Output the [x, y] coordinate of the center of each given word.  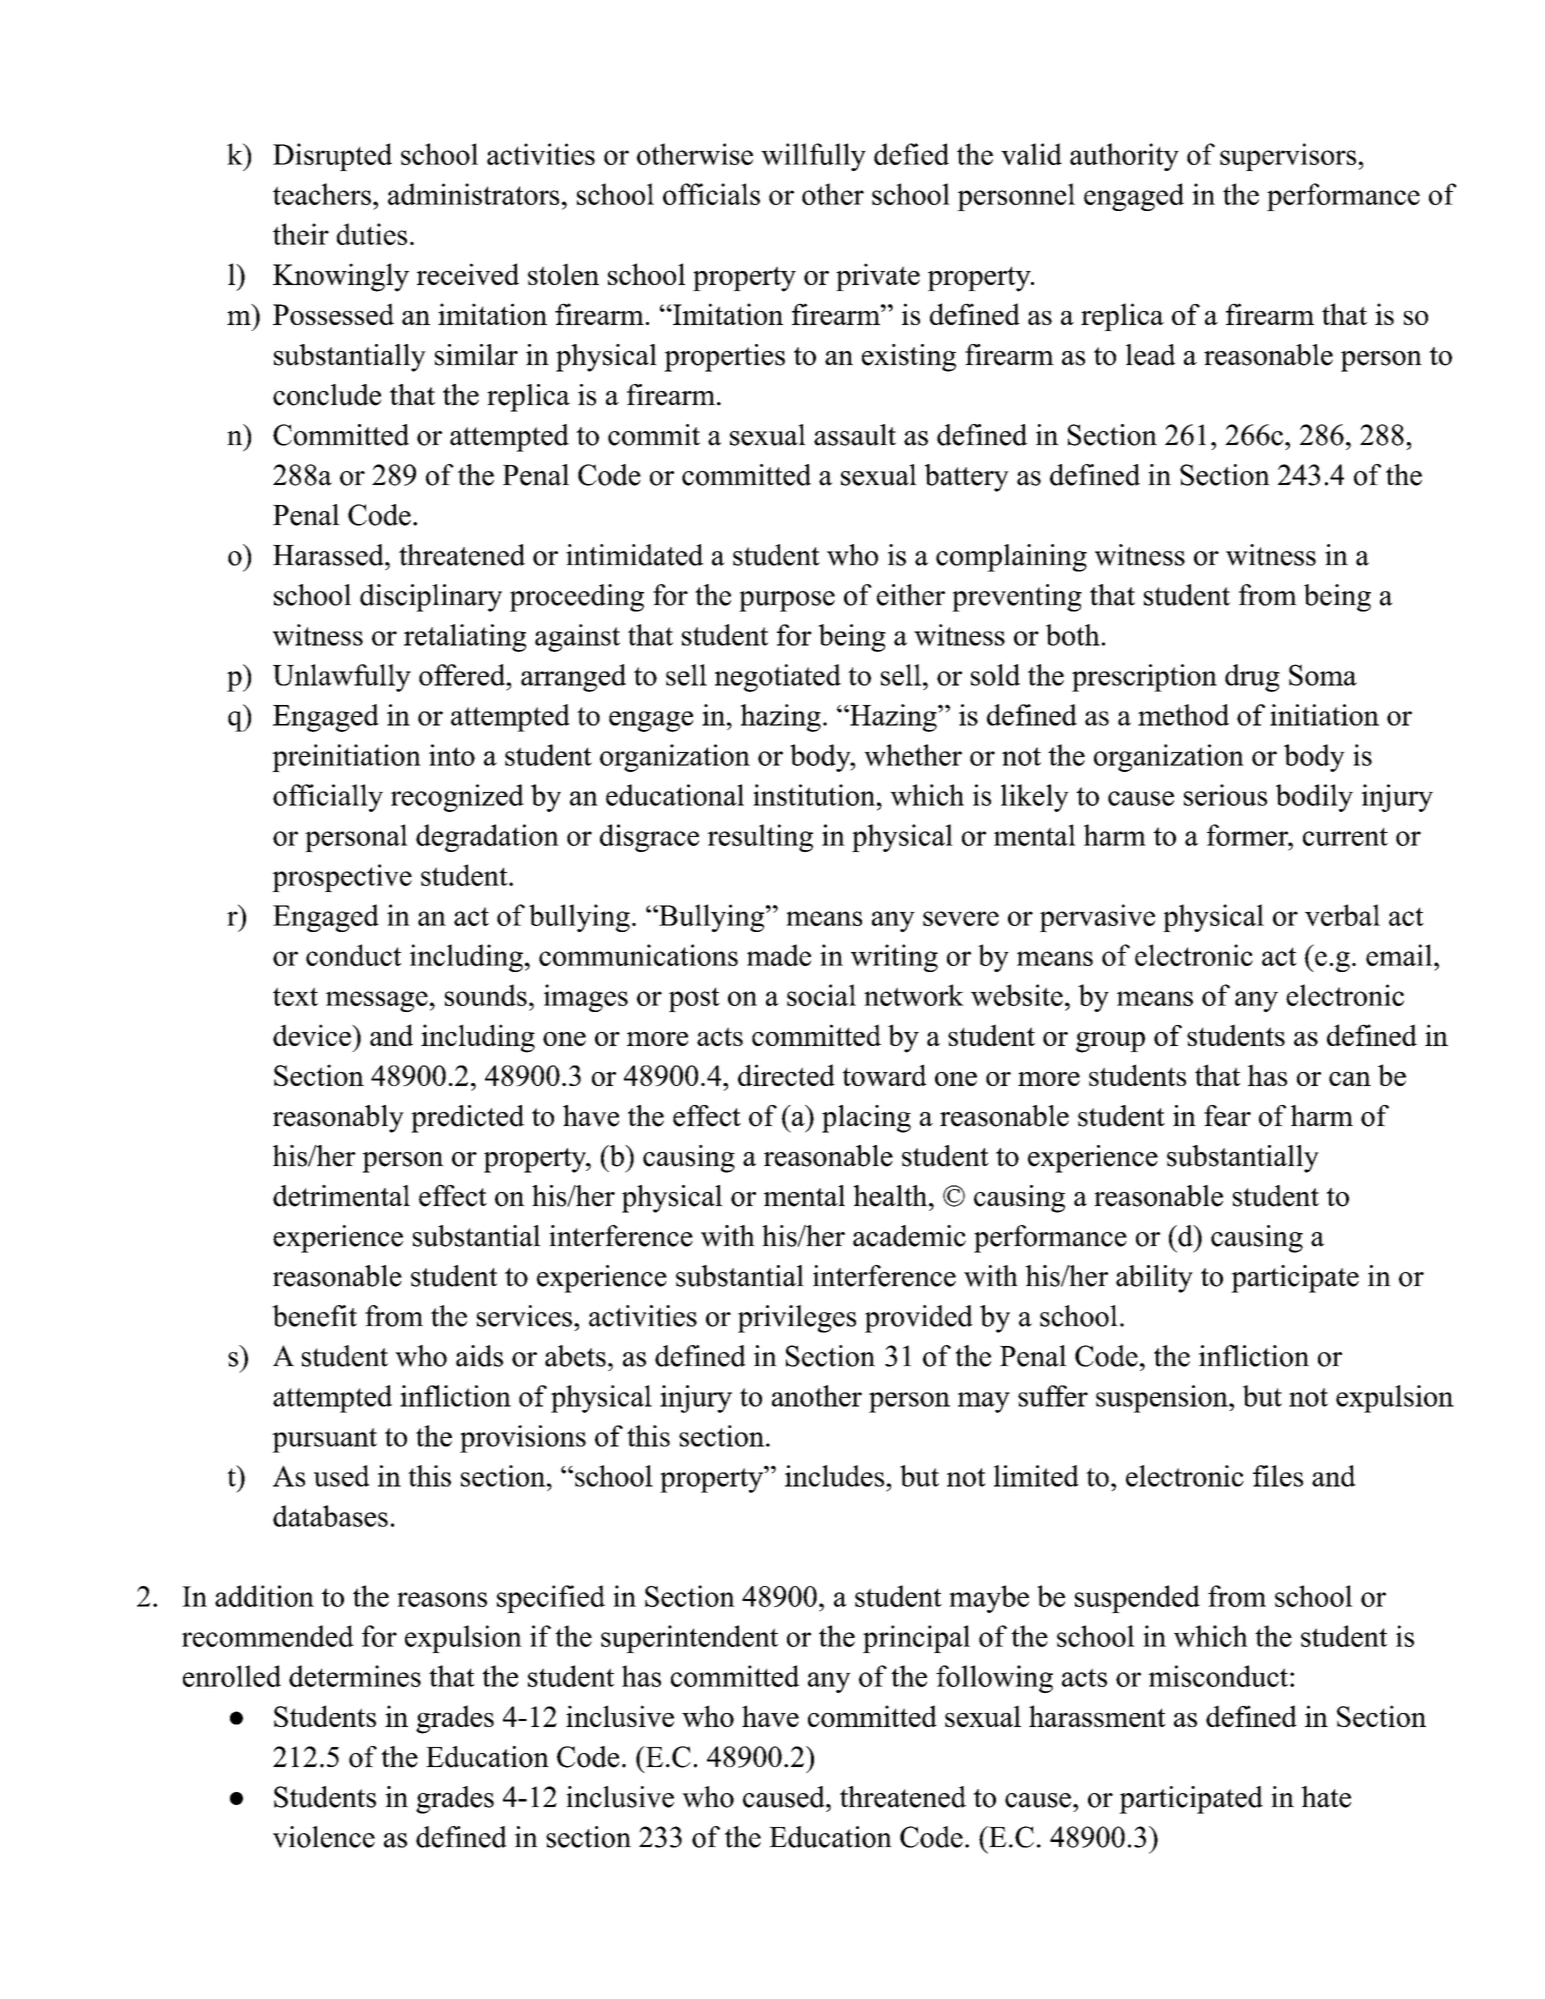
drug [1252, 678]
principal [916, 1639]
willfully [813, 157]
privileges [797, 1319]
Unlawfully [342, 678]
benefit [314, 1316]
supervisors [1288, 157]
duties [372, 234]
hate [1326, 1797]
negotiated [778, 678]
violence [324, 1837]
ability [1154, 1279]
